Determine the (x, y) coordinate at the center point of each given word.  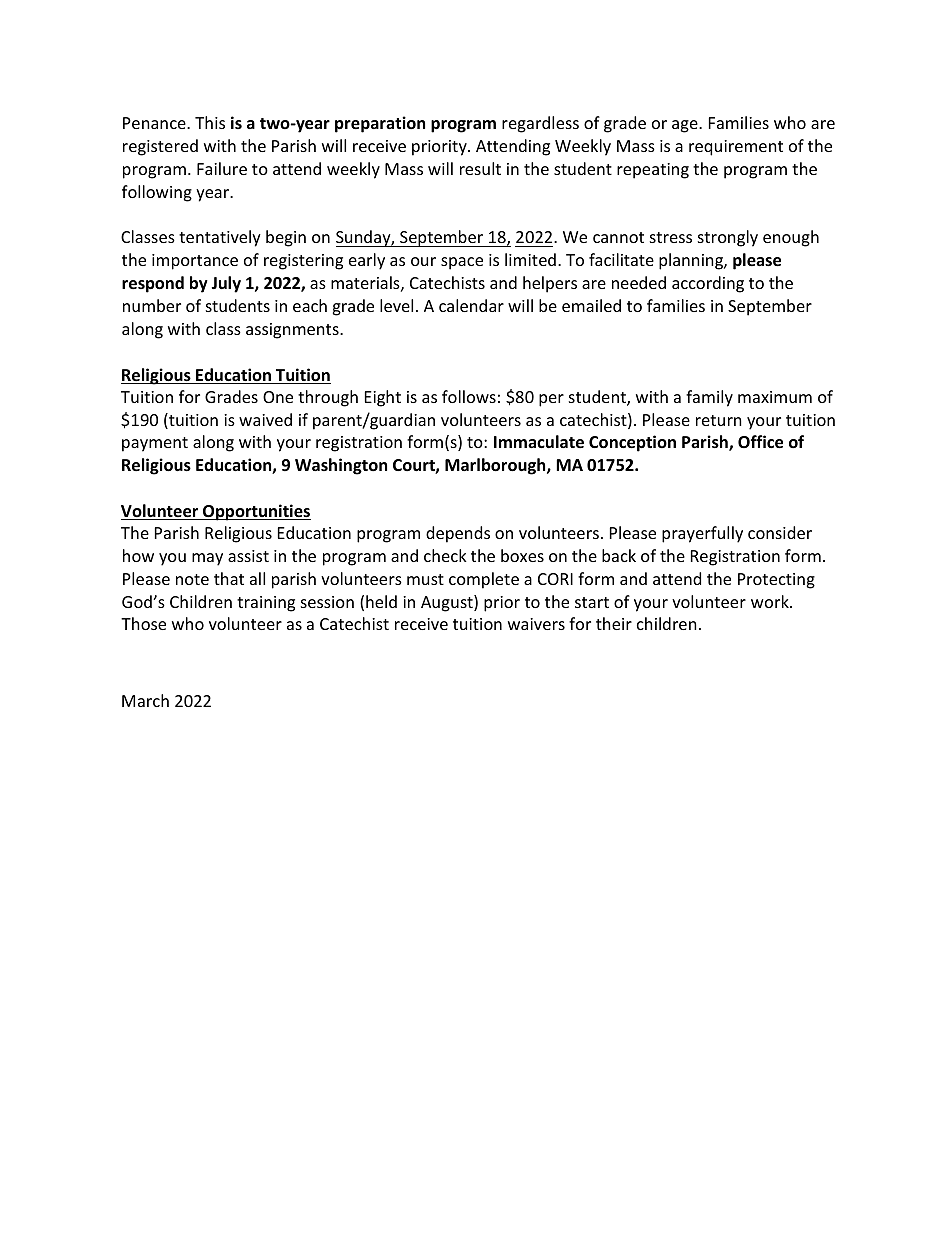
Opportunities (256, 512)
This (210, 122)
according (708, 284)
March (145, 700)
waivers (536, 624)
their (614, 623)
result (480, 168)
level (396, 305)
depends (458, 534)
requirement (736, 148)
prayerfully (702, 534)
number (152, 305)
